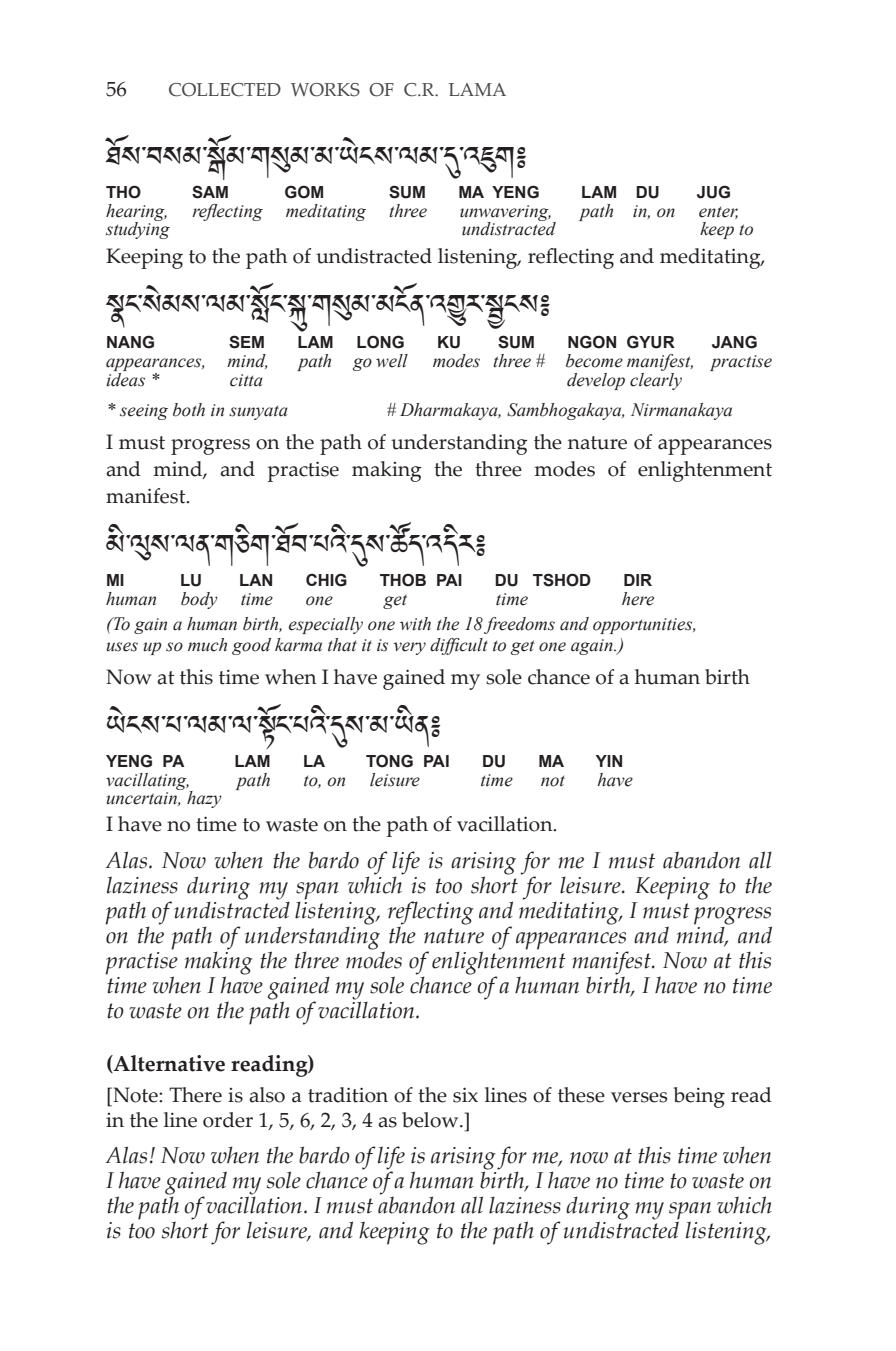 The image size is (896, 1351). What do you see at coordinates (477, 89) in the screenshot?
I see `LAMA` at bounding box center [477, 89].
